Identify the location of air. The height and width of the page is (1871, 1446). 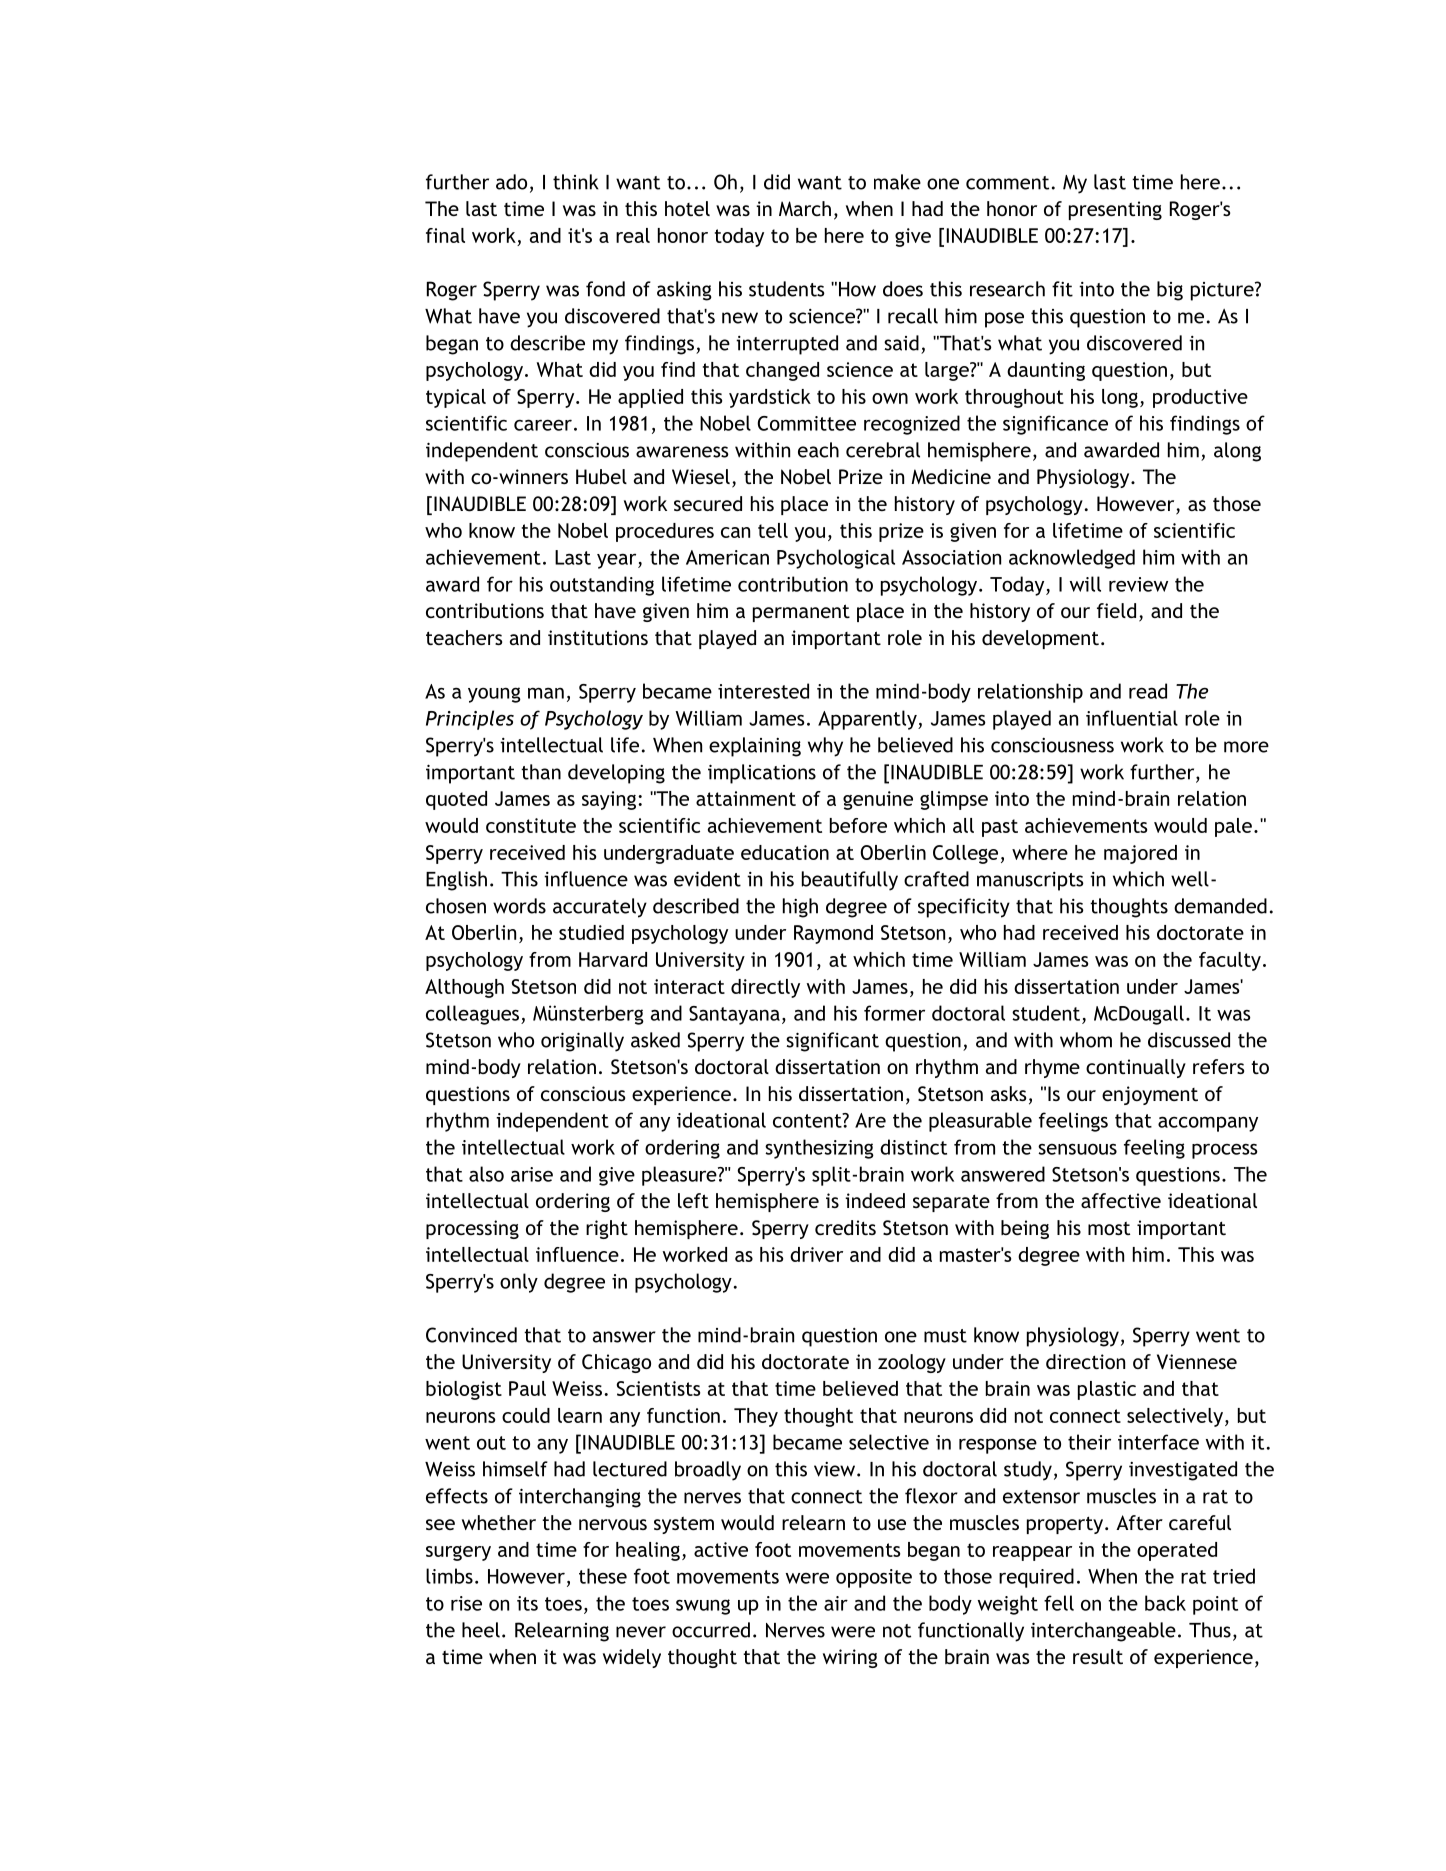
(836, 1603).
